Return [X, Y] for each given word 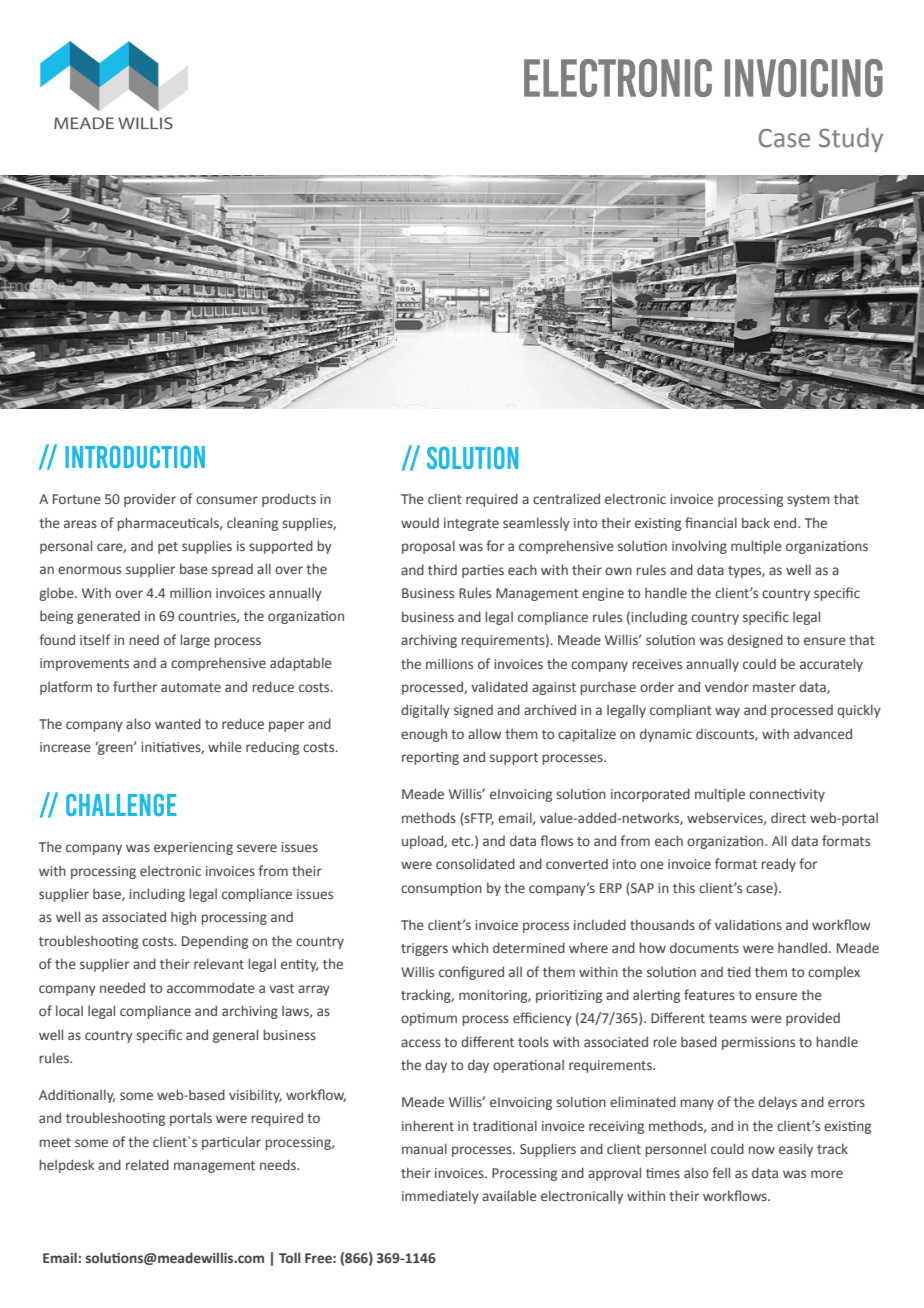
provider [150, 500]
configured [471, 973]
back [756, 522]
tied [739, 971]
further [135, 686]
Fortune [77, 499]
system [808, 501]
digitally [425, 711]
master [774, 687]
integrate [471, 524]
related [147, 1164]
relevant [219, 963]
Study [851, 140]
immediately [440, 1197]
